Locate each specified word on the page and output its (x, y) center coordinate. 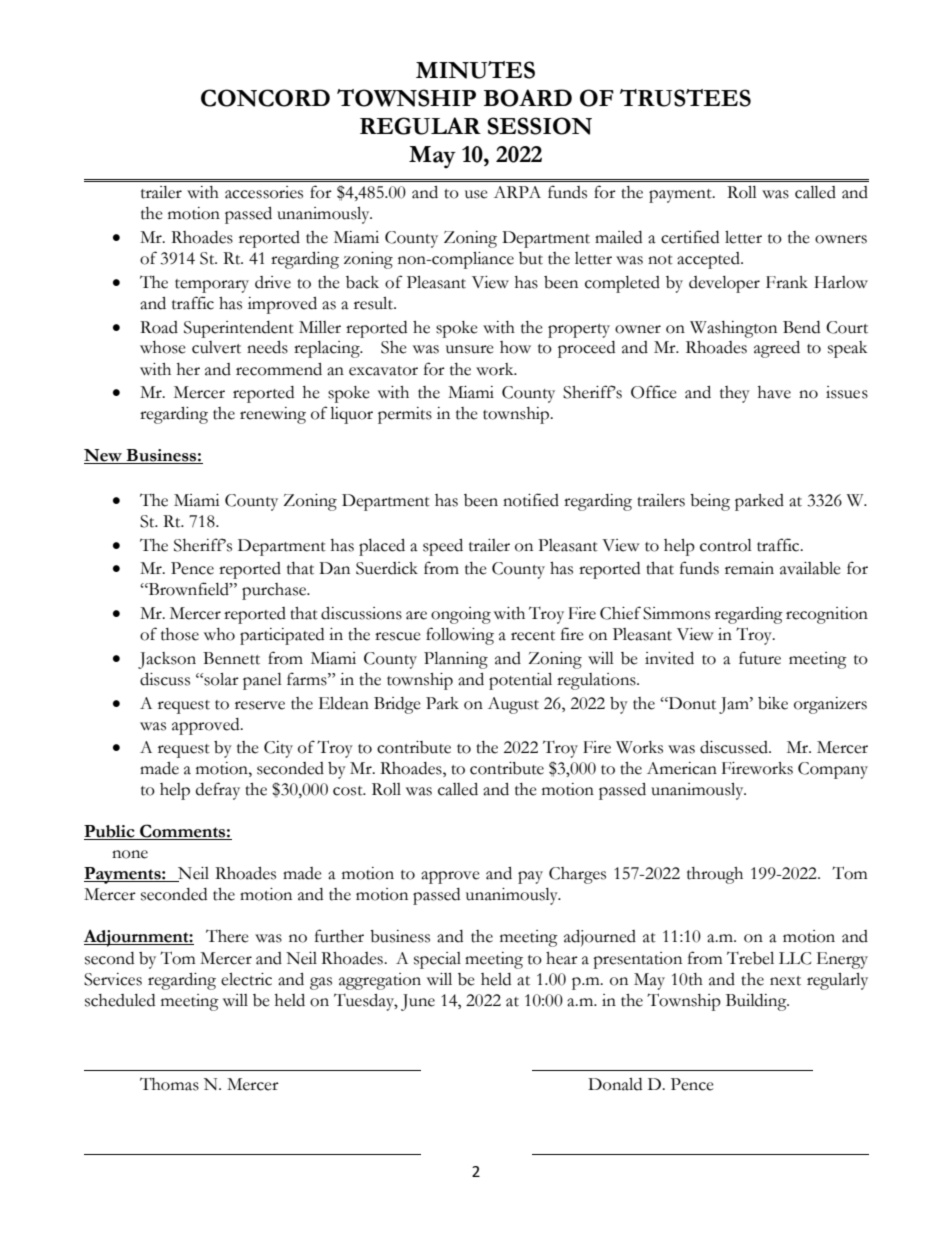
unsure (470, 349)
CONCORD (265, 98)
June (418, 1002)
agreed (777, 349)
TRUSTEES (685, 98)
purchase (275, 591)
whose (163, 347)
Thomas (169, 1084)
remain (749, 568)
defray (218, 791)
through (715, 875)
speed (443, 547)
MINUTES (475, 70)
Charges (577, 875)
